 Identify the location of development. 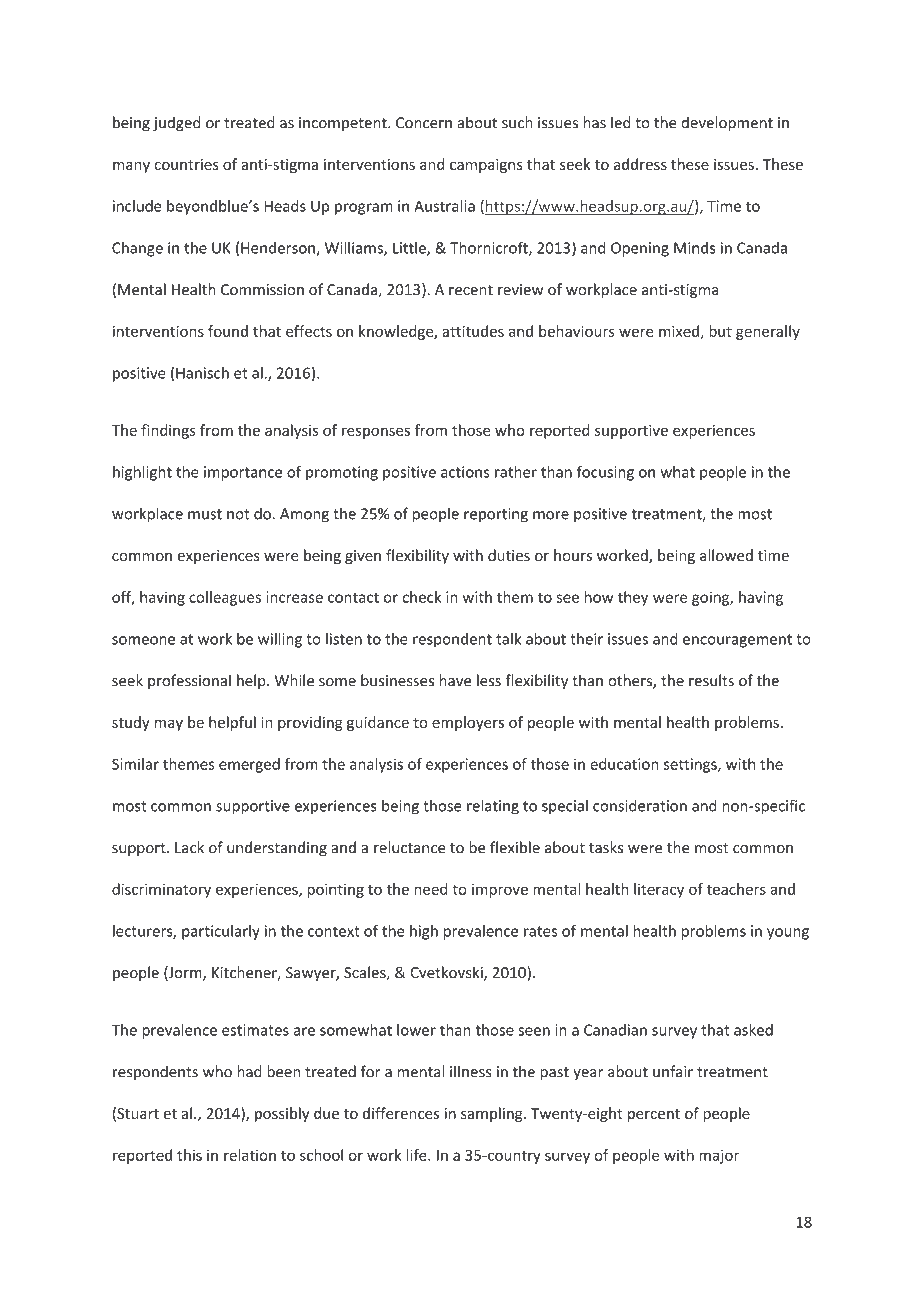
(727, 123).
